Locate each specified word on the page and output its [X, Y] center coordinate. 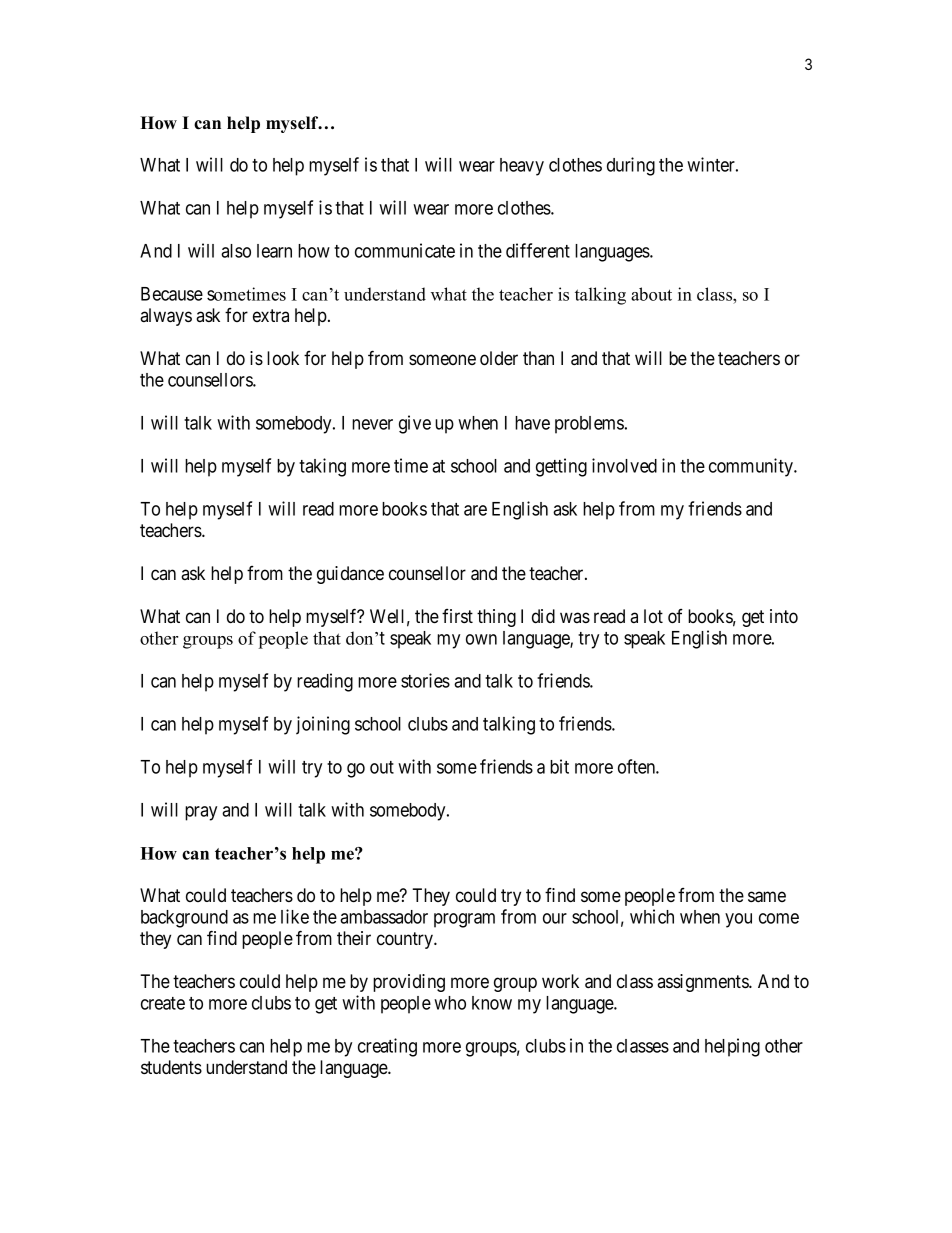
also [236, 251]
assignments [703, 983]
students [171, 1067]
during [631, 166]
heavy [522, 167]
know [492, 1003]
